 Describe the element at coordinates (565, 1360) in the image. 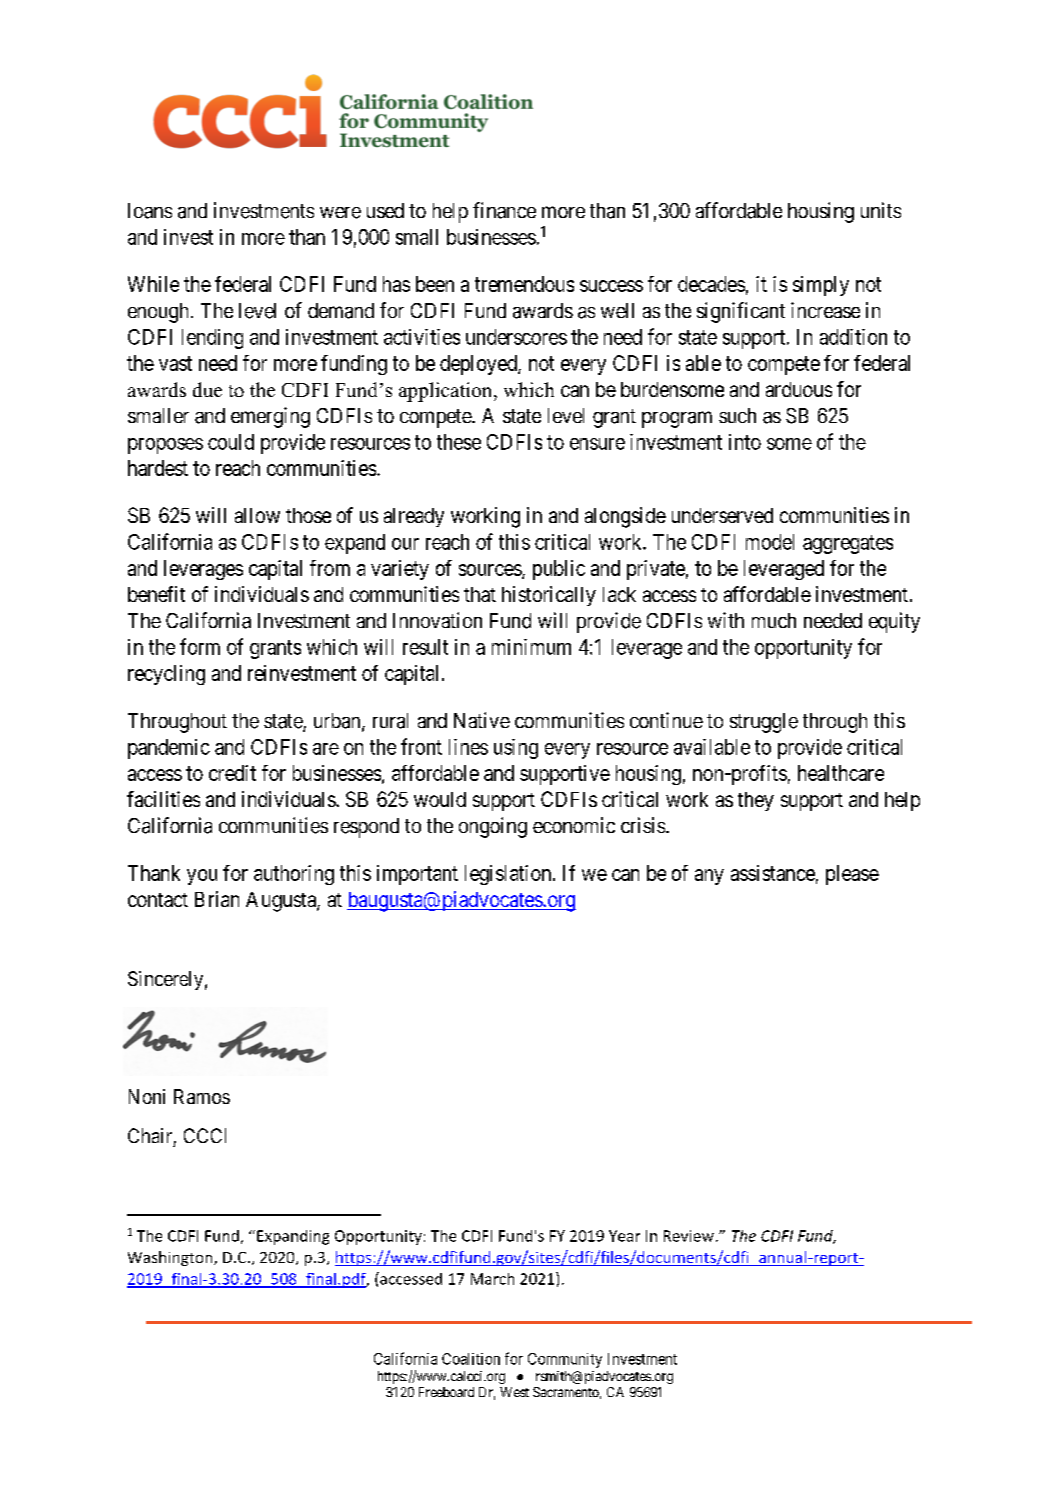

I see `Community` at that location.
